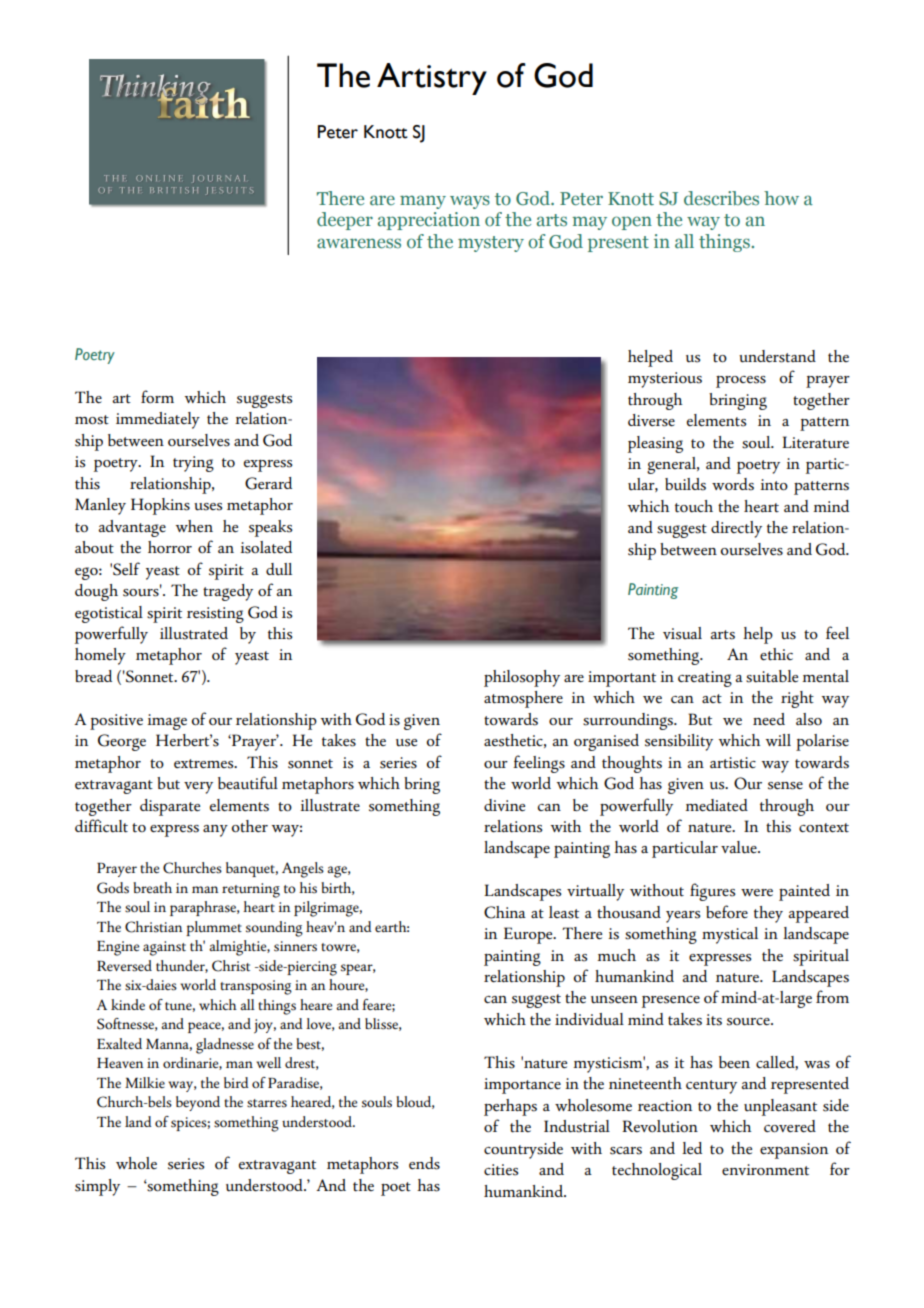 Image resolution: width=924 pixels, height=1308 pixels. Describe the element at coordinates (491, 244) in the screenshot. I see `mystery` at that location.
